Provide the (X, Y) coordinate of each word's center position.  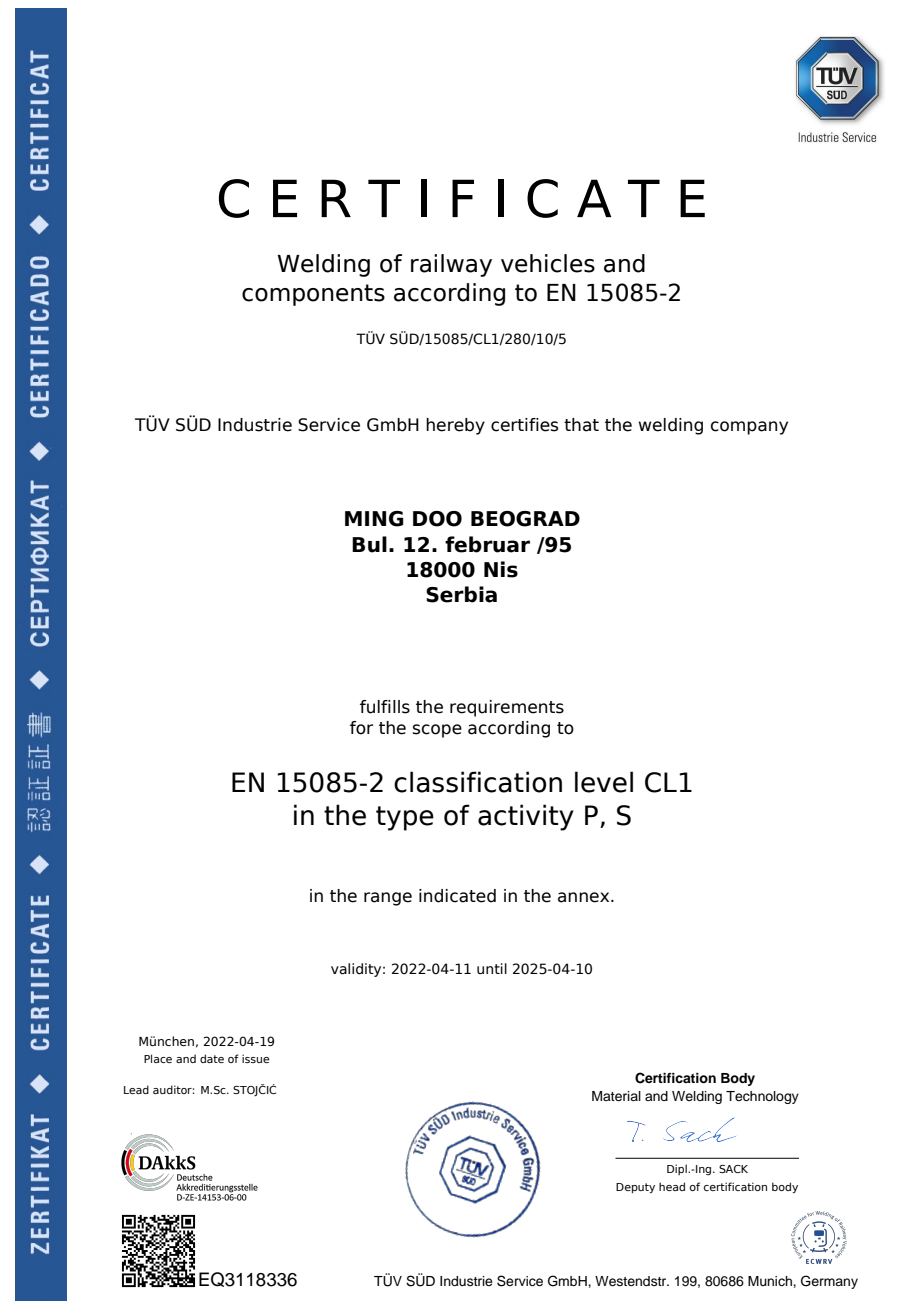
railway (451, 265)
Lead (136, 1089)
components (313, 295)
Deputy (635, 1188)
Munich (771, 1281)
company (749, 428)
